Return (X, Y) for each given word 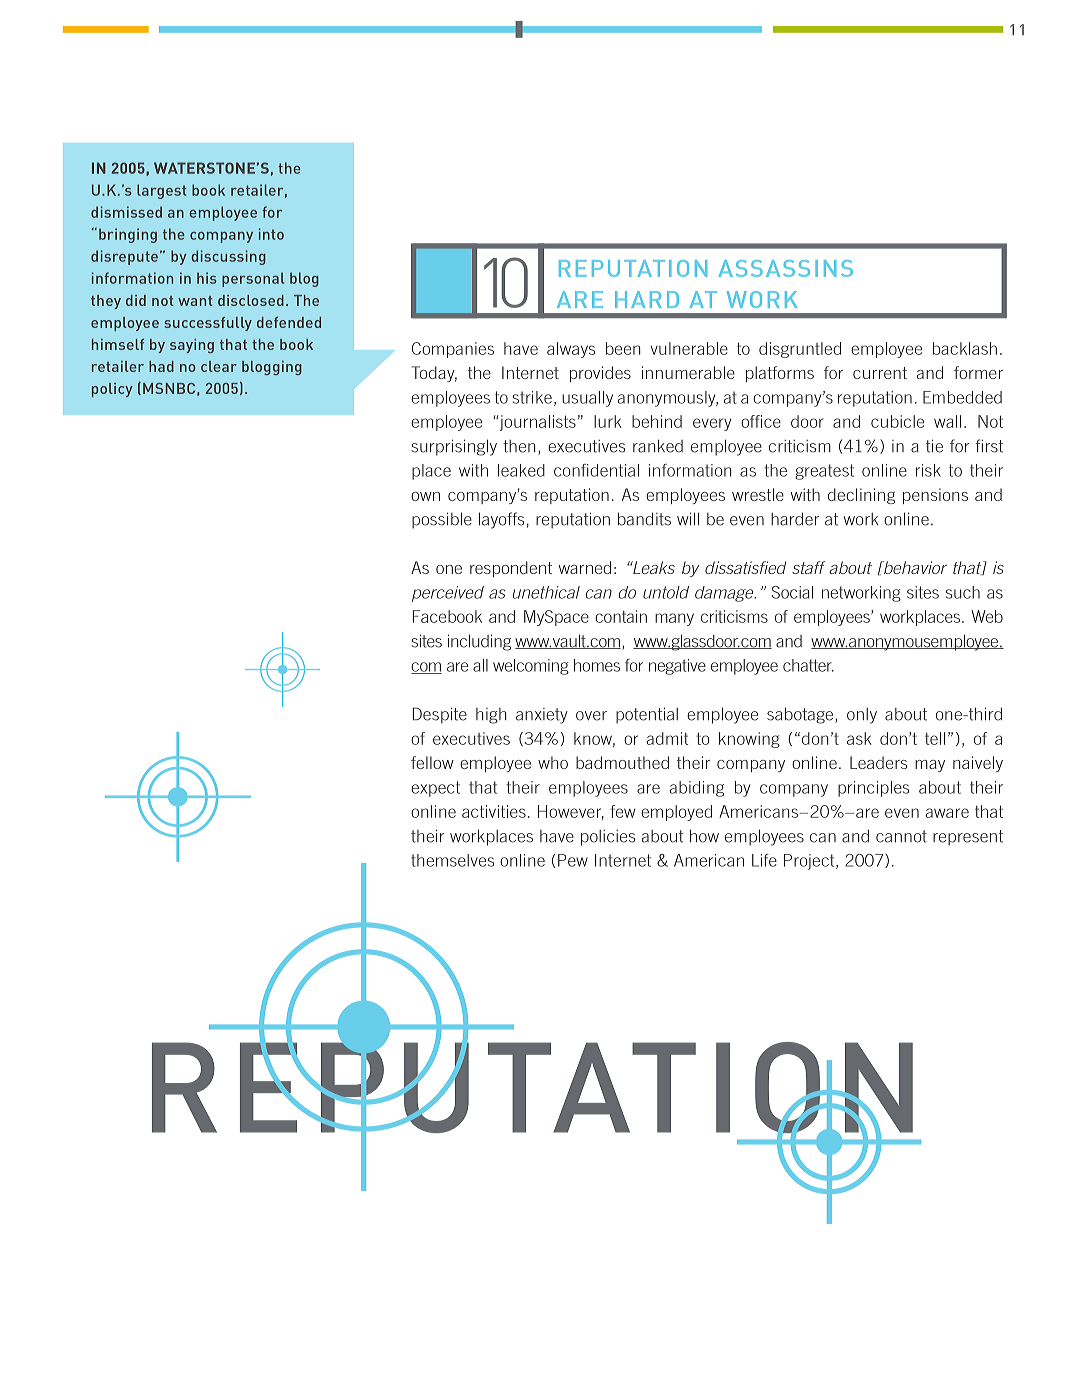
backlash (965, 348)
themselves (452, 860)
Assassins (786, 268)
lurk (608, 421)
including (479, 642)
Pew (573, 860)
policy (112, 390)
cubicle (897, 421)
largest (162, 191)
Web (987, 616)
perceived (448, 594)
